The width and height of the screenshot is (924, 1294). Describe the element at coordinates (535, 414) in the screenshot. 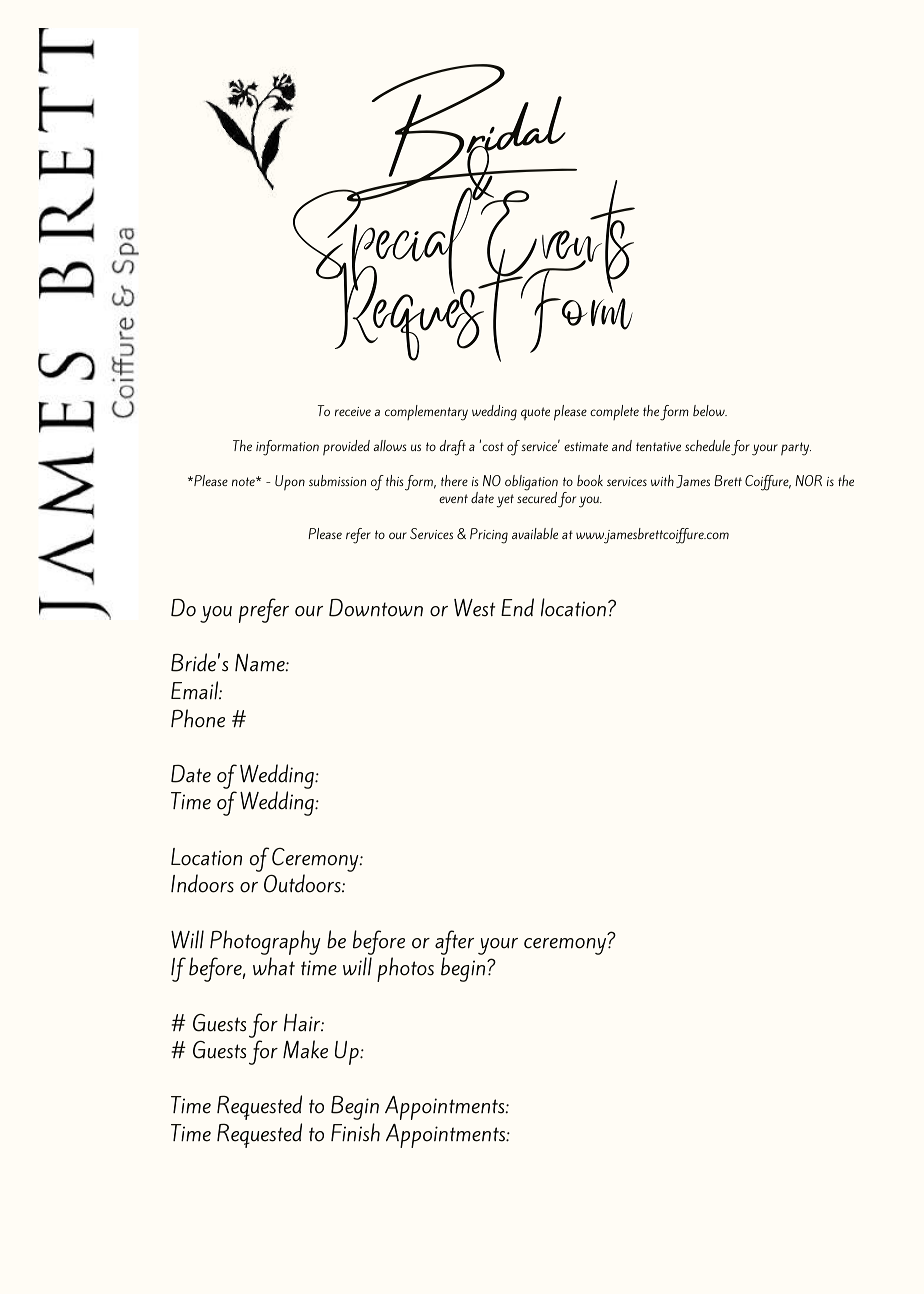

I see `quote` at that location.
